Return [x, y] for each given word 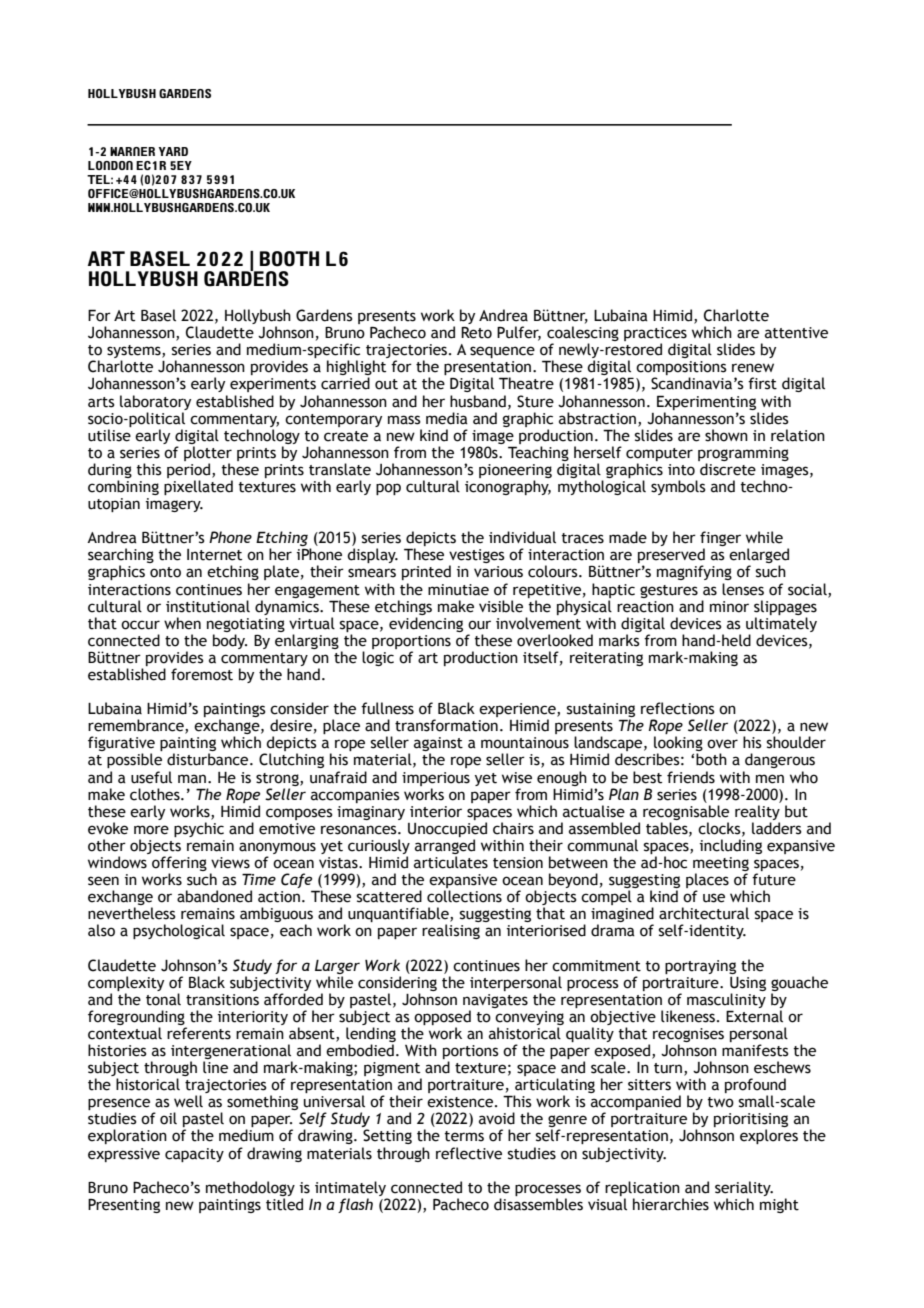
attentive [796, 333]
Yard [173, 151]
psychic [199, 829]
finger [720, 540]
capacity [194, 1155]
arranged [445, 848]
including [731, 846]
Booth [289, 259]
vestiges [477, 557]
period [190, 472]
